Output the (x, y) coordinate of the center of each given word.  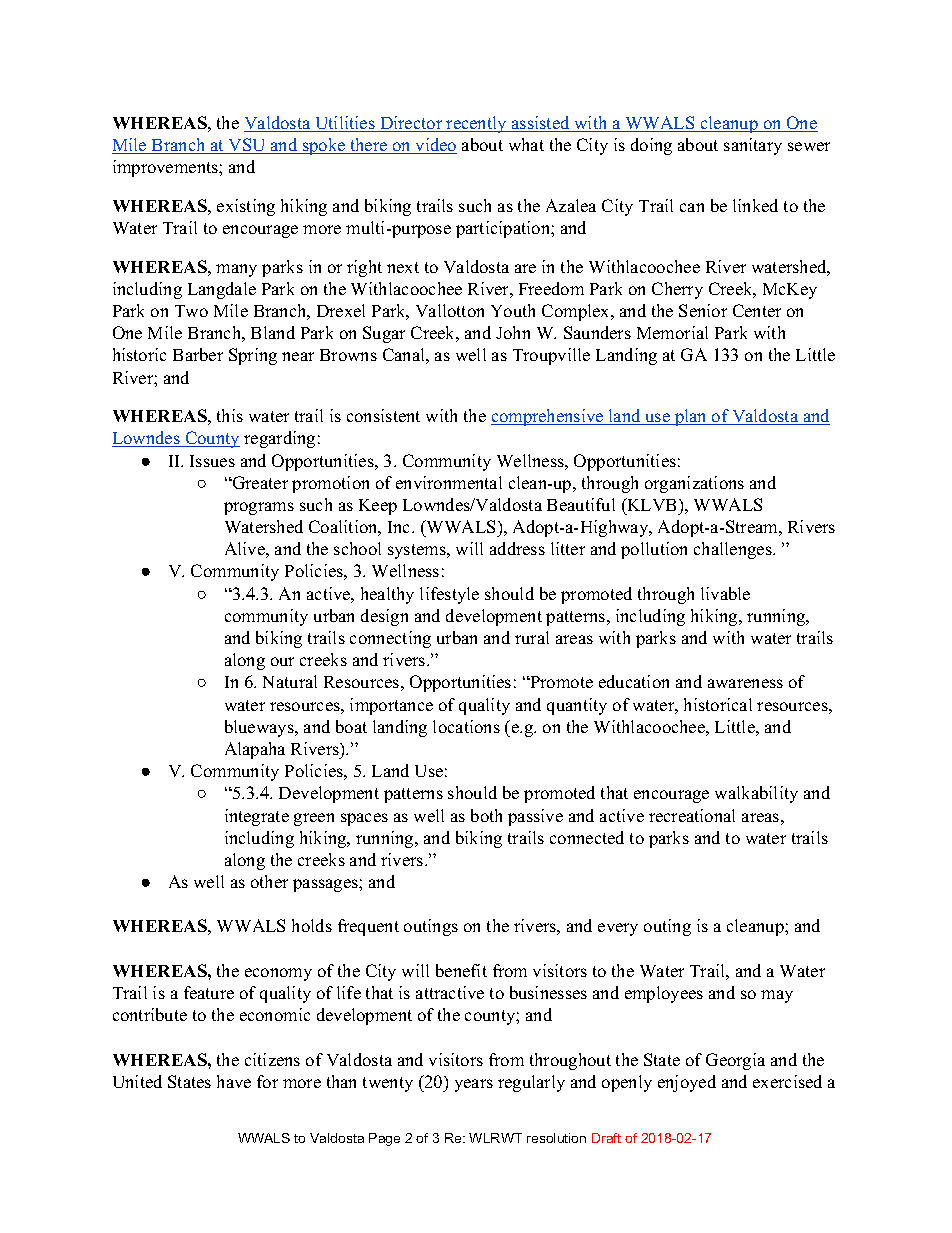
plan (690, 417)
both (486, 815)
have (234, 1081)
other (269, 881)
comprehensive (548, 417)
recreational (692, 815)
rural (532, 637)
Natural (290, 681)
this (230, 415)
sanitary (753, 146)
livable (725, 593)
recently (476, 124)
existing (246, 207)
